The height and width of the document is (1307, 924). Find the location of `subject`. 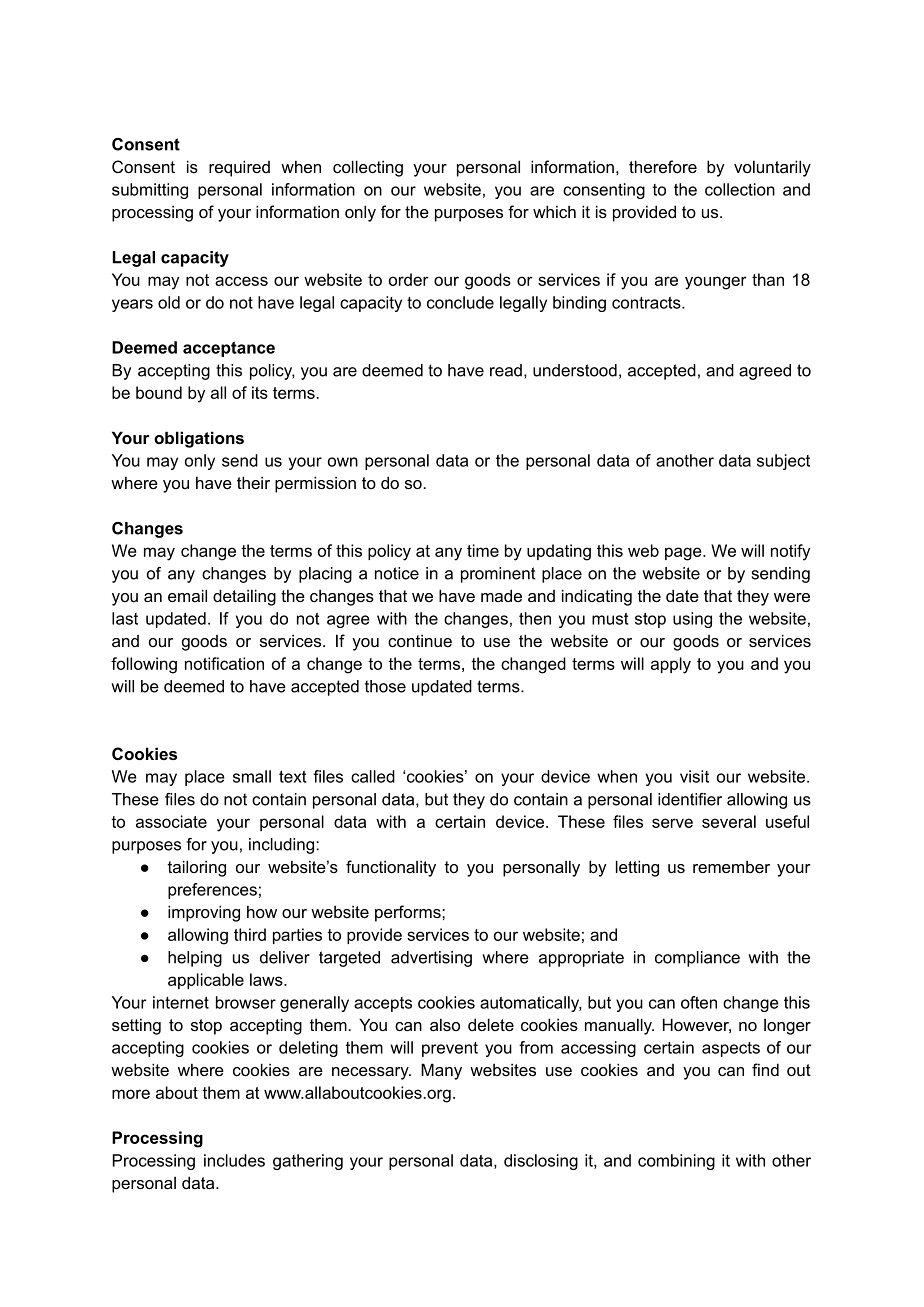

subject is located at coordinates (783, 462).
